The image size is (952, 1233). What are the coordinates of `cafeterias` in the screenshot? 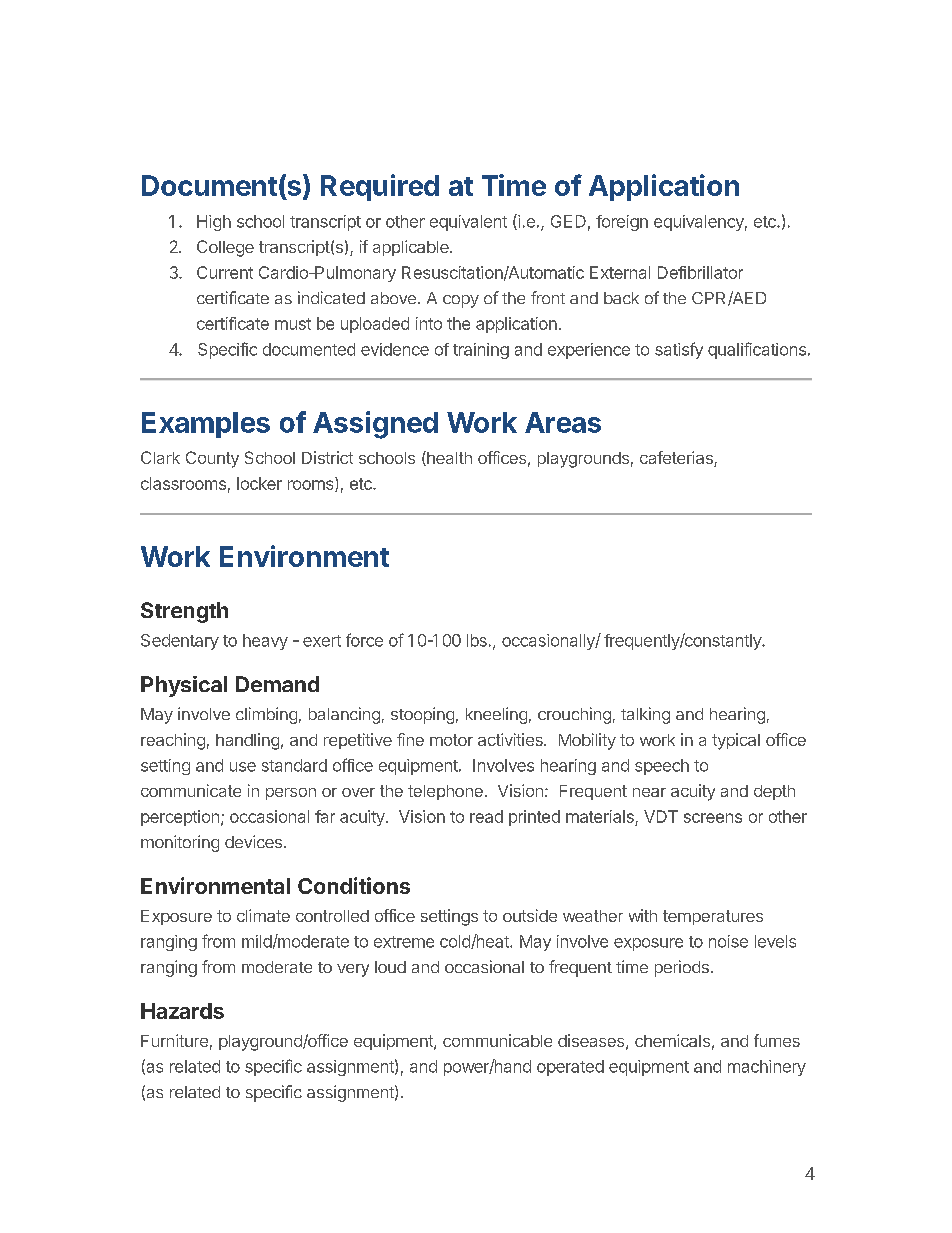 It's located at (677, 459).
